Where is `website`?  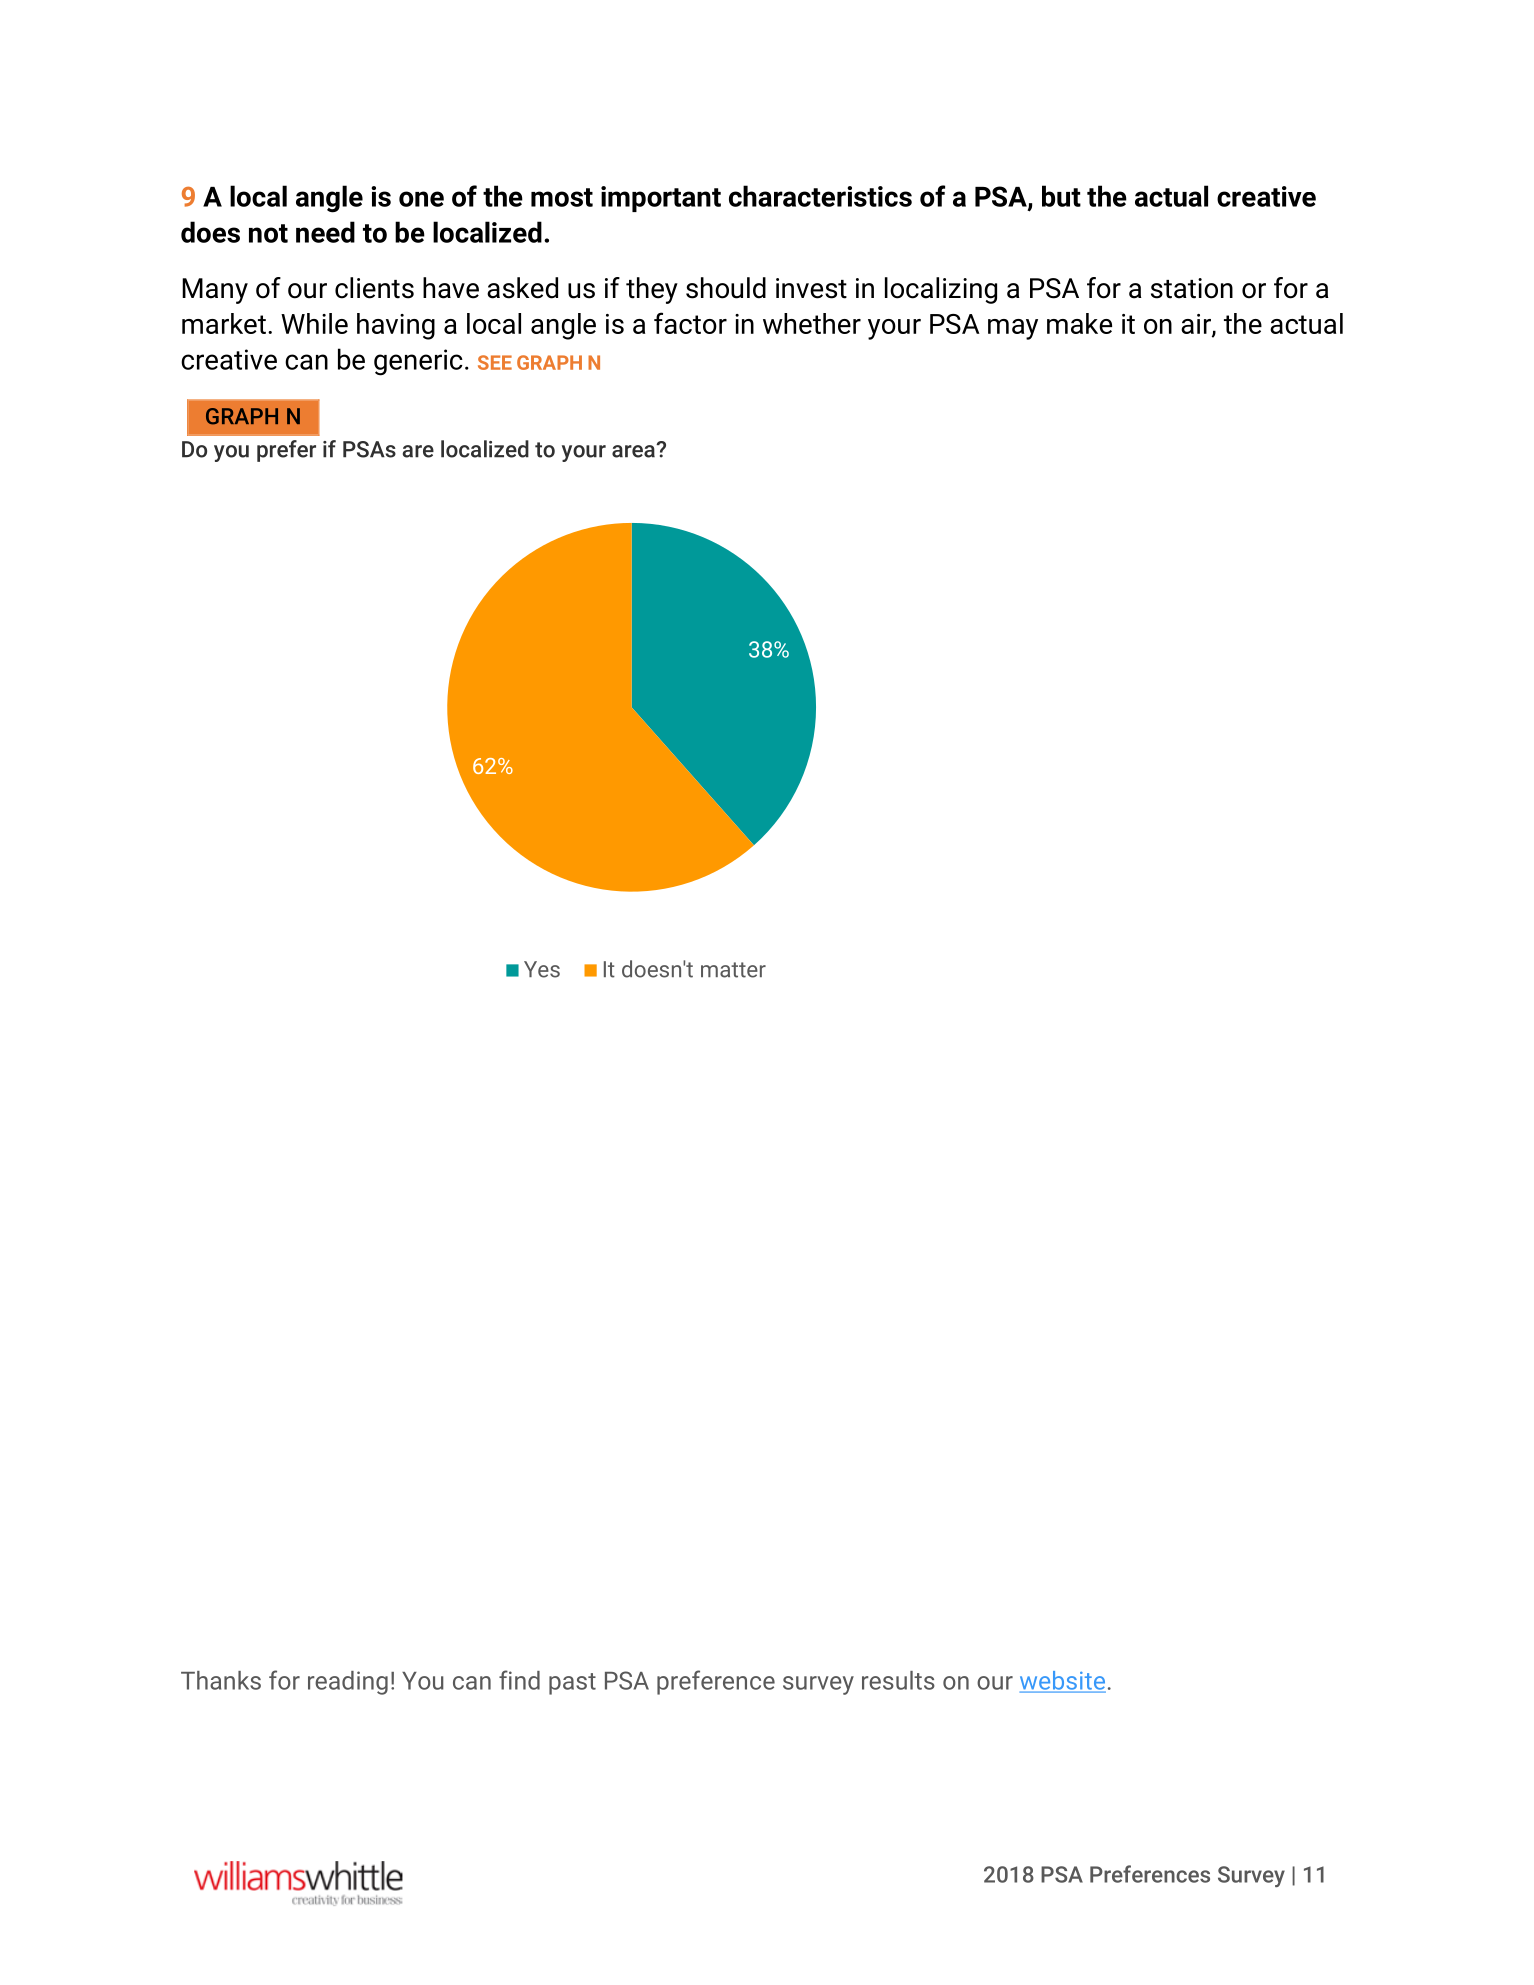 website is located at coordinates (1063, 1681).
